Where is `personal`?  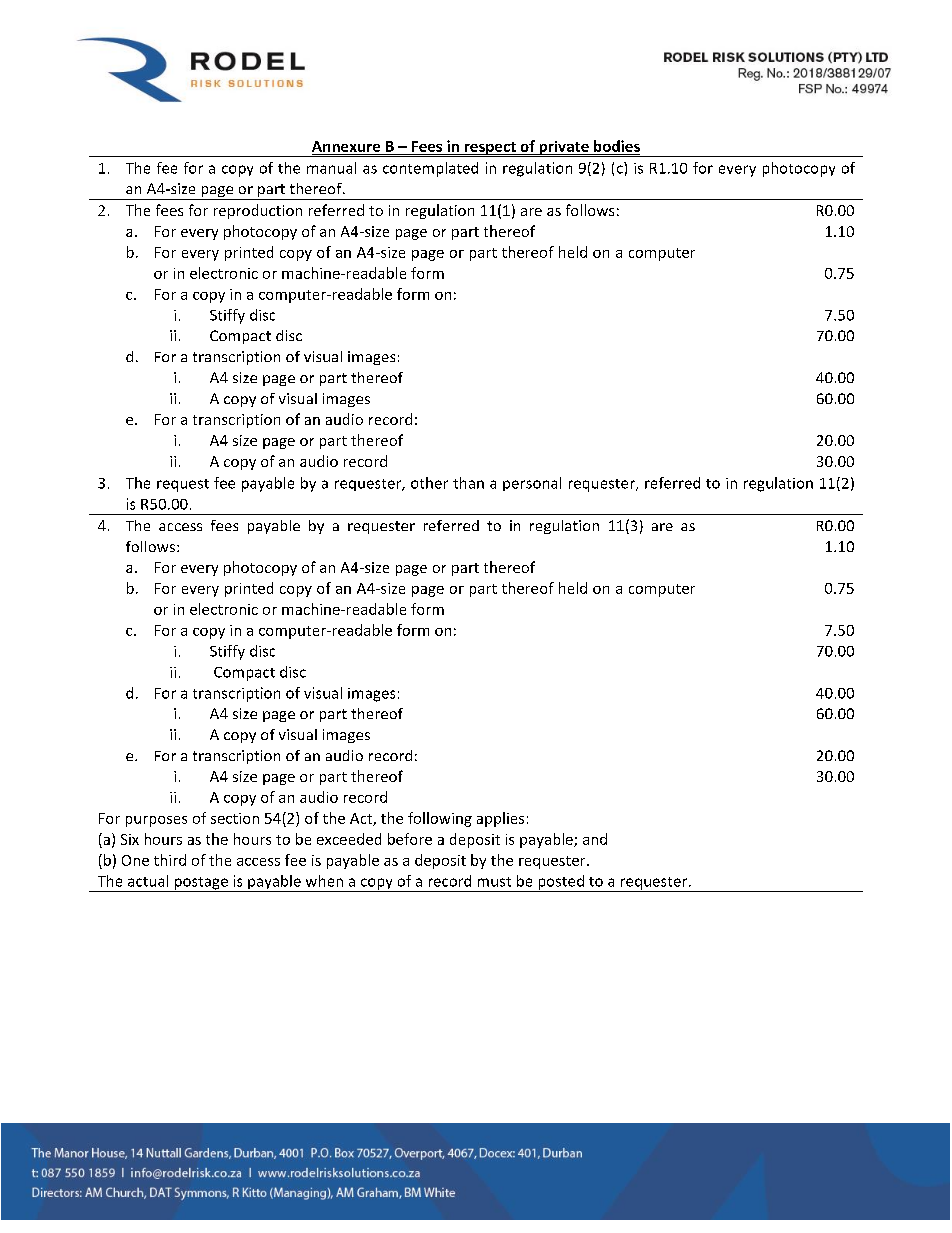 personal is located at coordinates (532, 484).
